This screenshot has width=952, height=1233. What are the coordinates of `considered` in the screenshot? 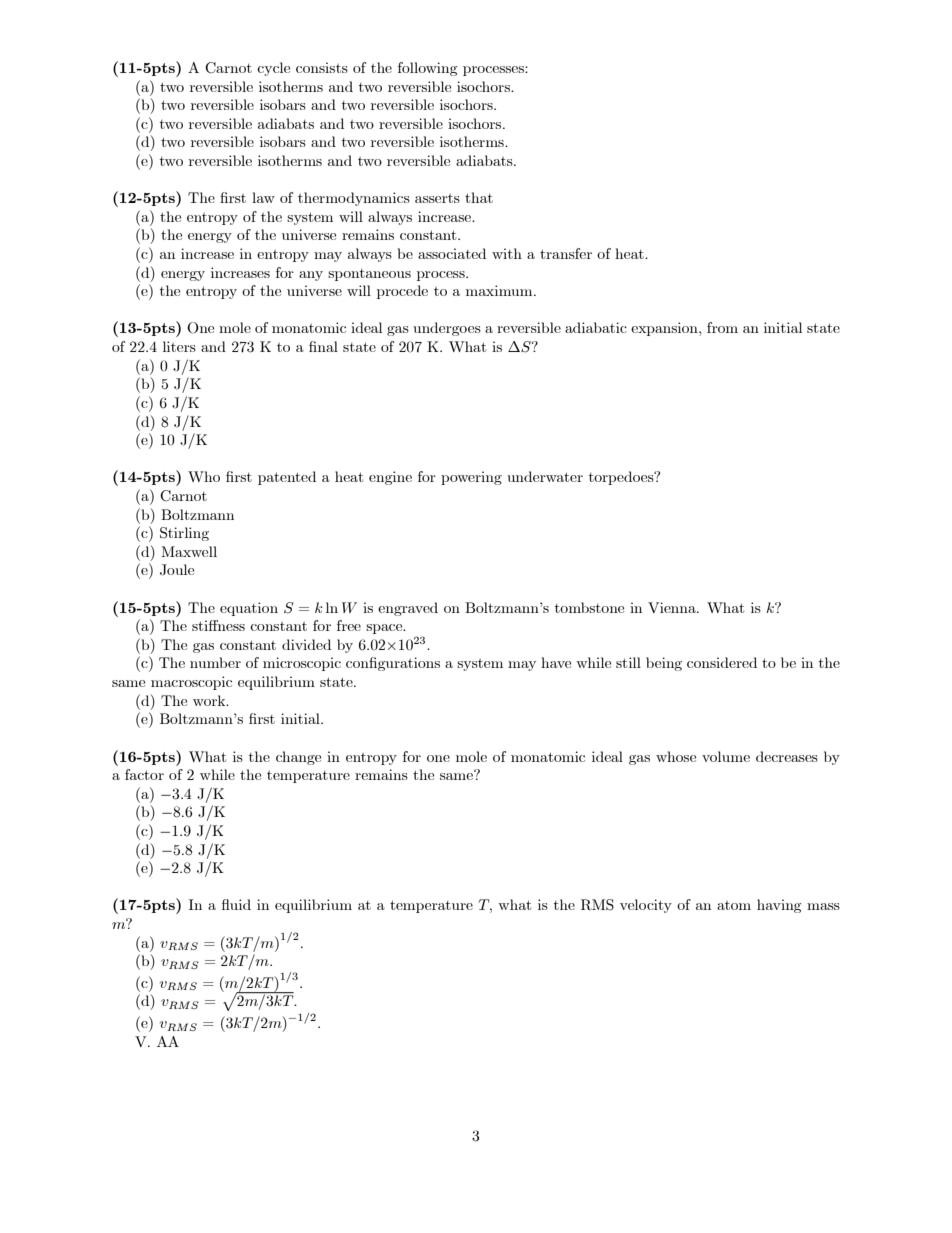 It's located at (722, 662).
